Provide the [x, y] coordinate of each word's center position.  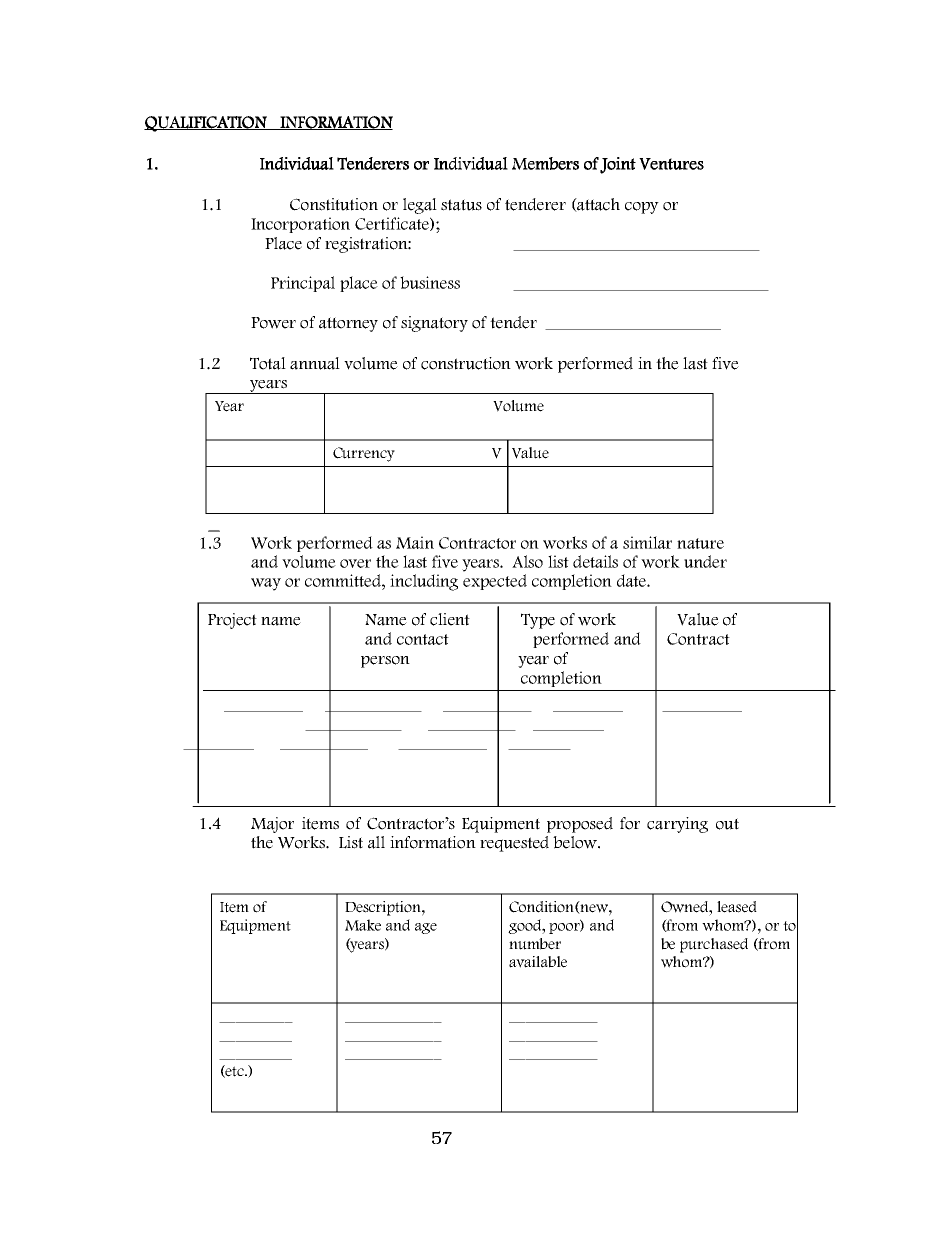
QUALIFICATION [207, 124]
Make [363, 925]
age [426, 928]
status [461, 205]
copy [642, 208]
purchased [714, 945]
